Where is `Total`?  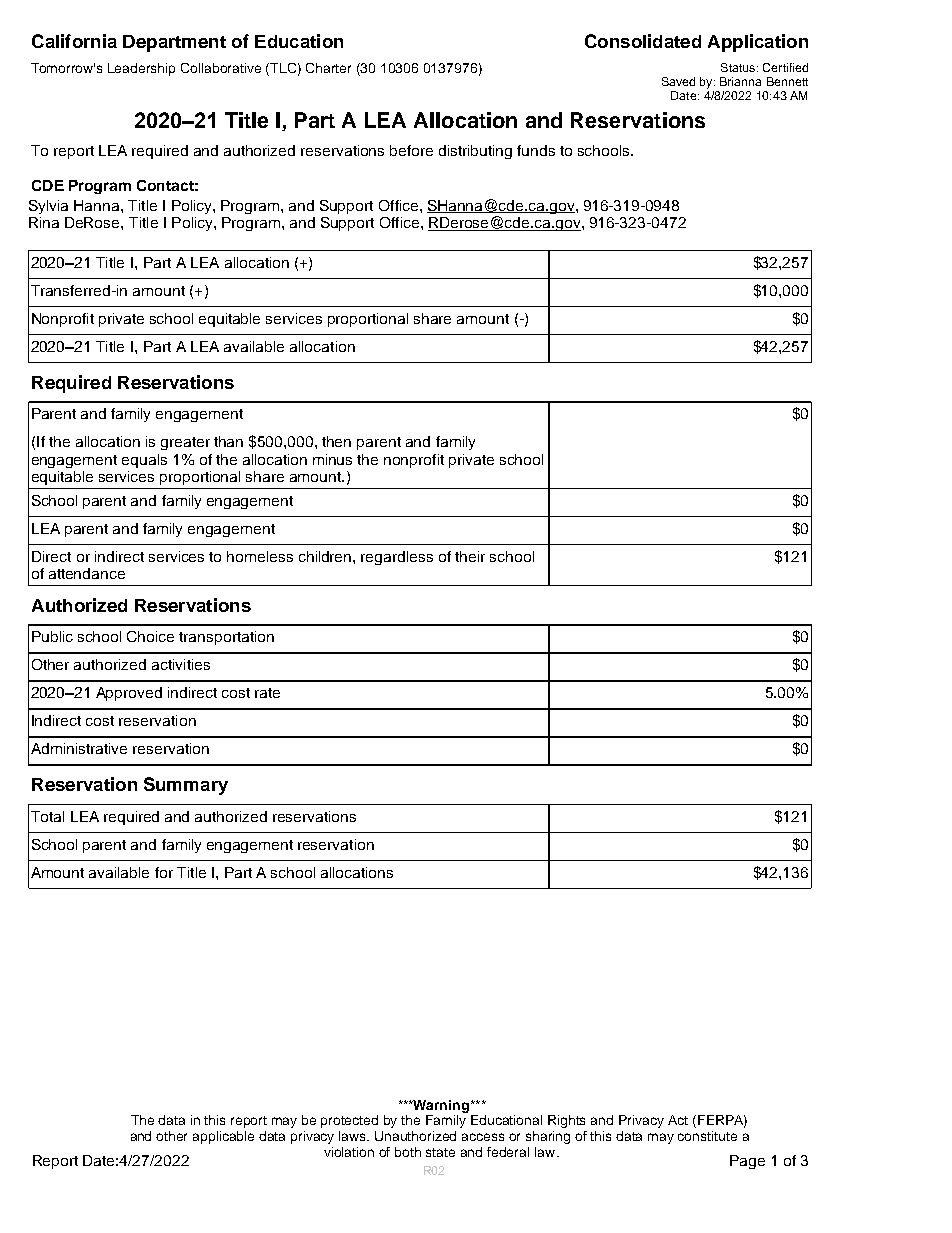
Total is located at coordinates (47, 816).
